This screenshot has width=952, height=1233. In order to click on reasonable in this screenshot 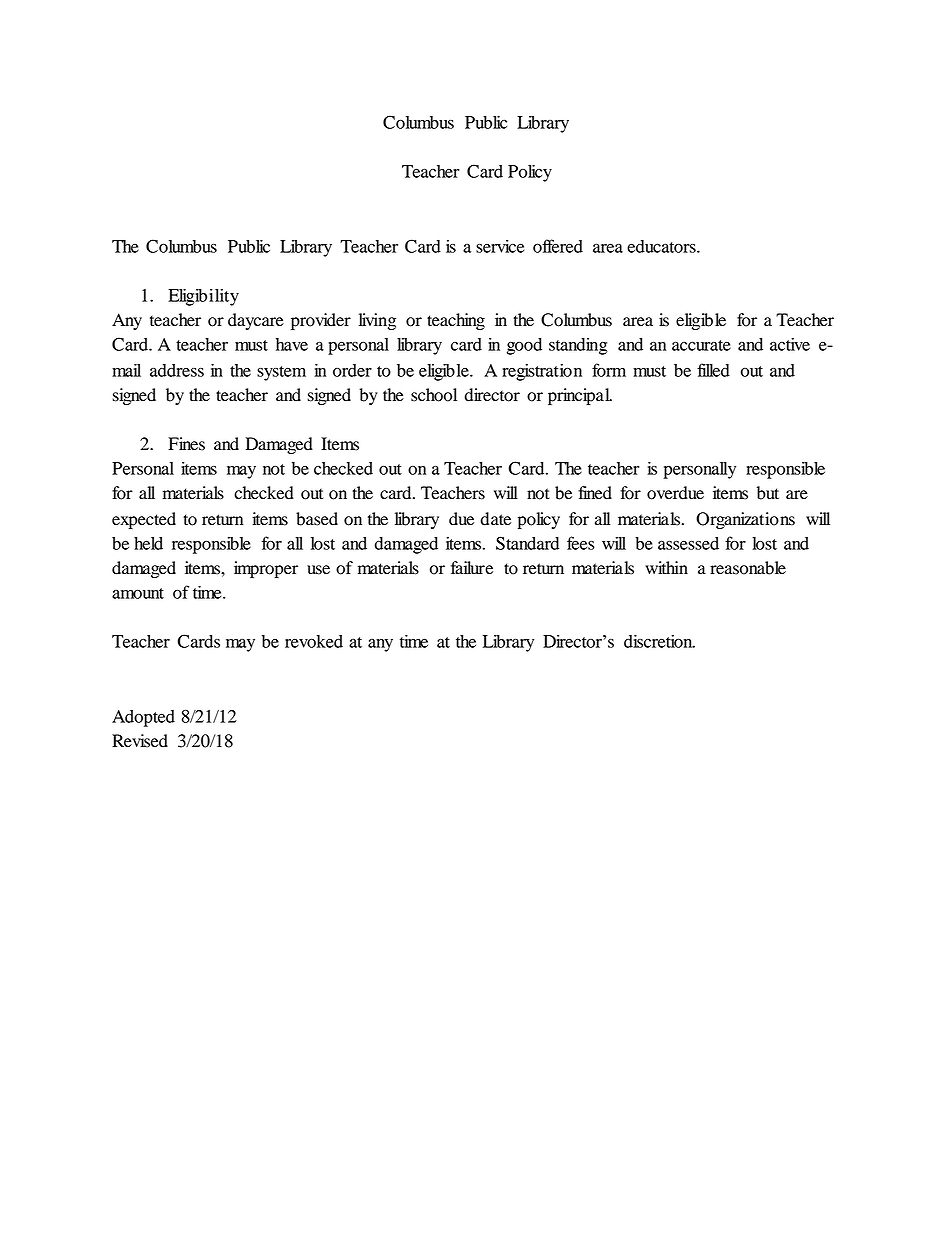, I will do `click(748, 568)`.
